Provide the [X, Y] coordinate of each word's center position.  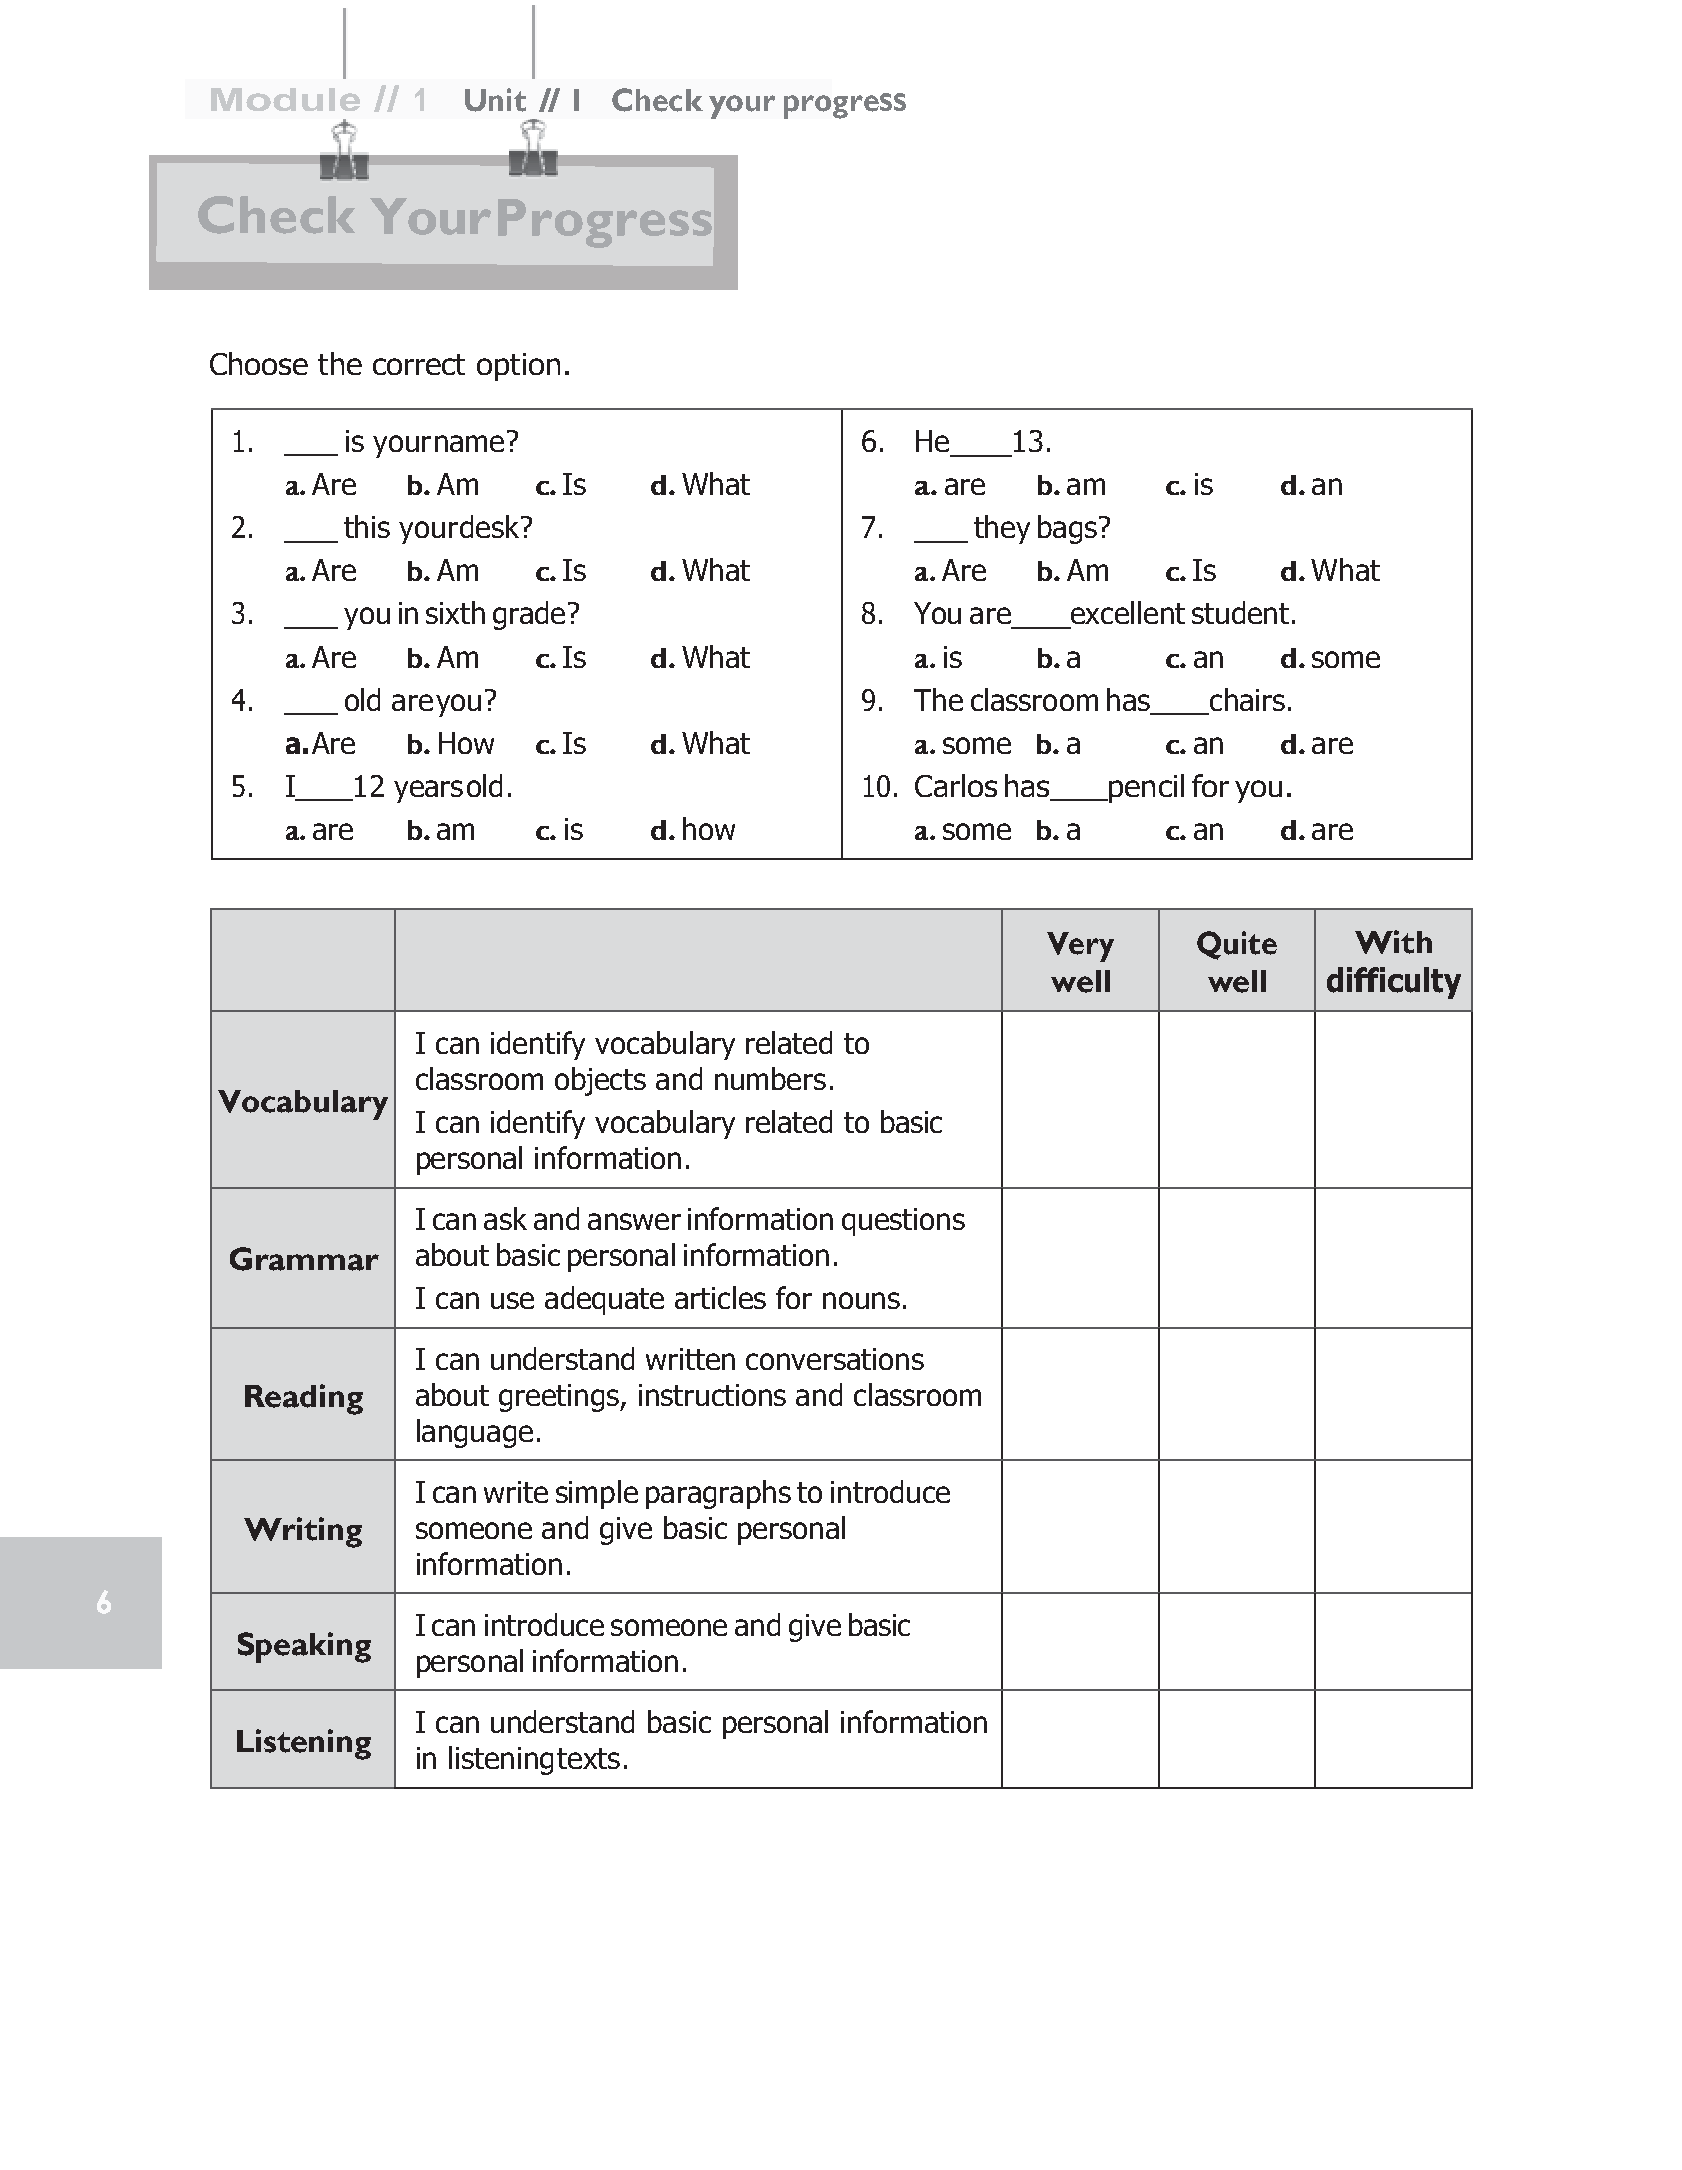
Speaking [304, 1647]
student [1240, 612]
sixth [455, 612]
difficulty [1394, 983]
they [1002, 529]
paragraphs [718, 1494]
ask [505, 1218]
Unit [495, 100]
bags [1067, 529]
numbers [770, 1078]
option [518, 367]
